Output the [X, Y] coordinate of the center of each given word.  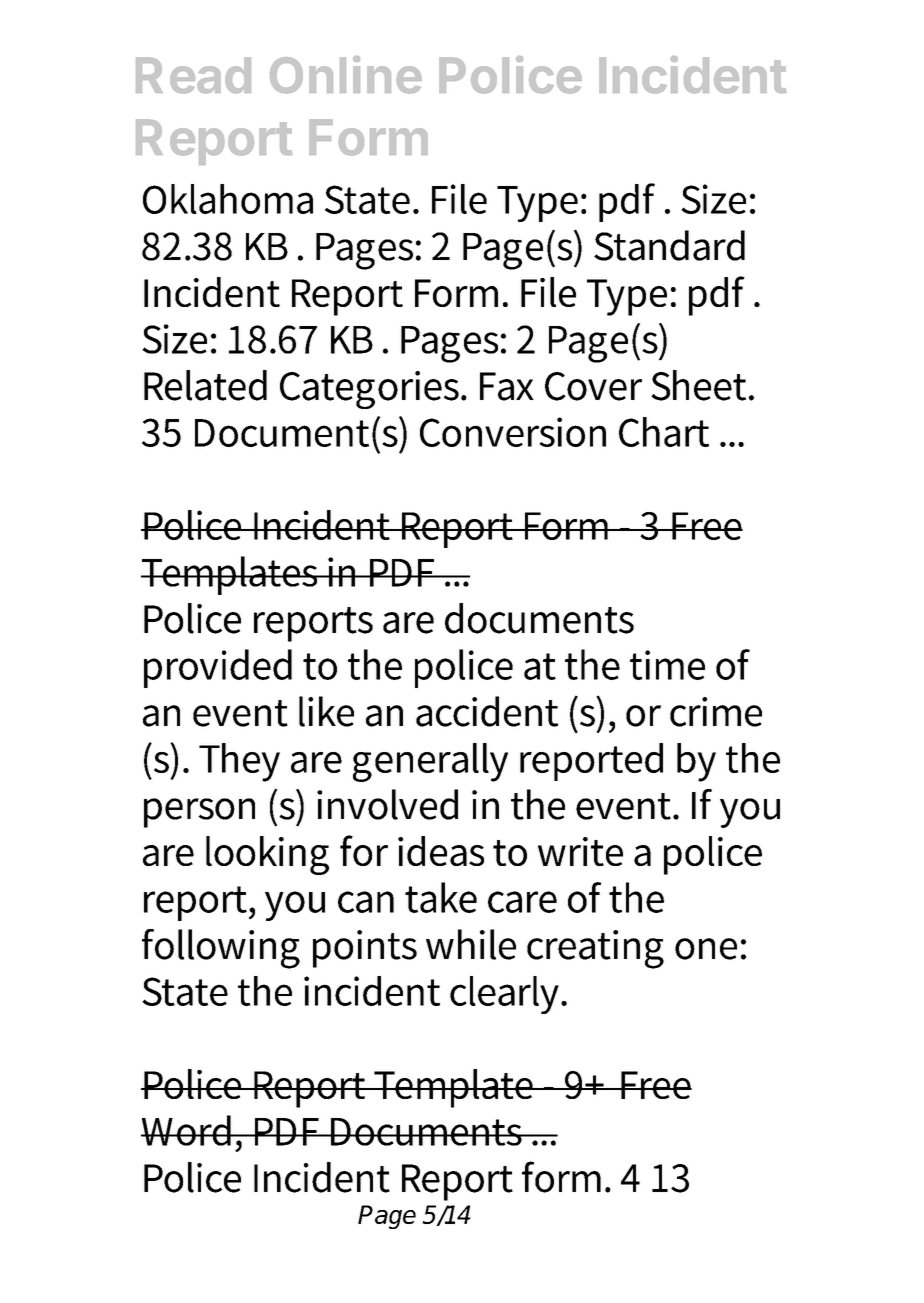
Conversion [513, 432]
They [239, 762]
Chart [664, 432]
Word [187, 1130]
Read [193, 75]
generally [430, 762]
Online [346, 75]
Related [205, 385]
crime [716, 712]
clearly [506, 995]
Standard [669, 245]
